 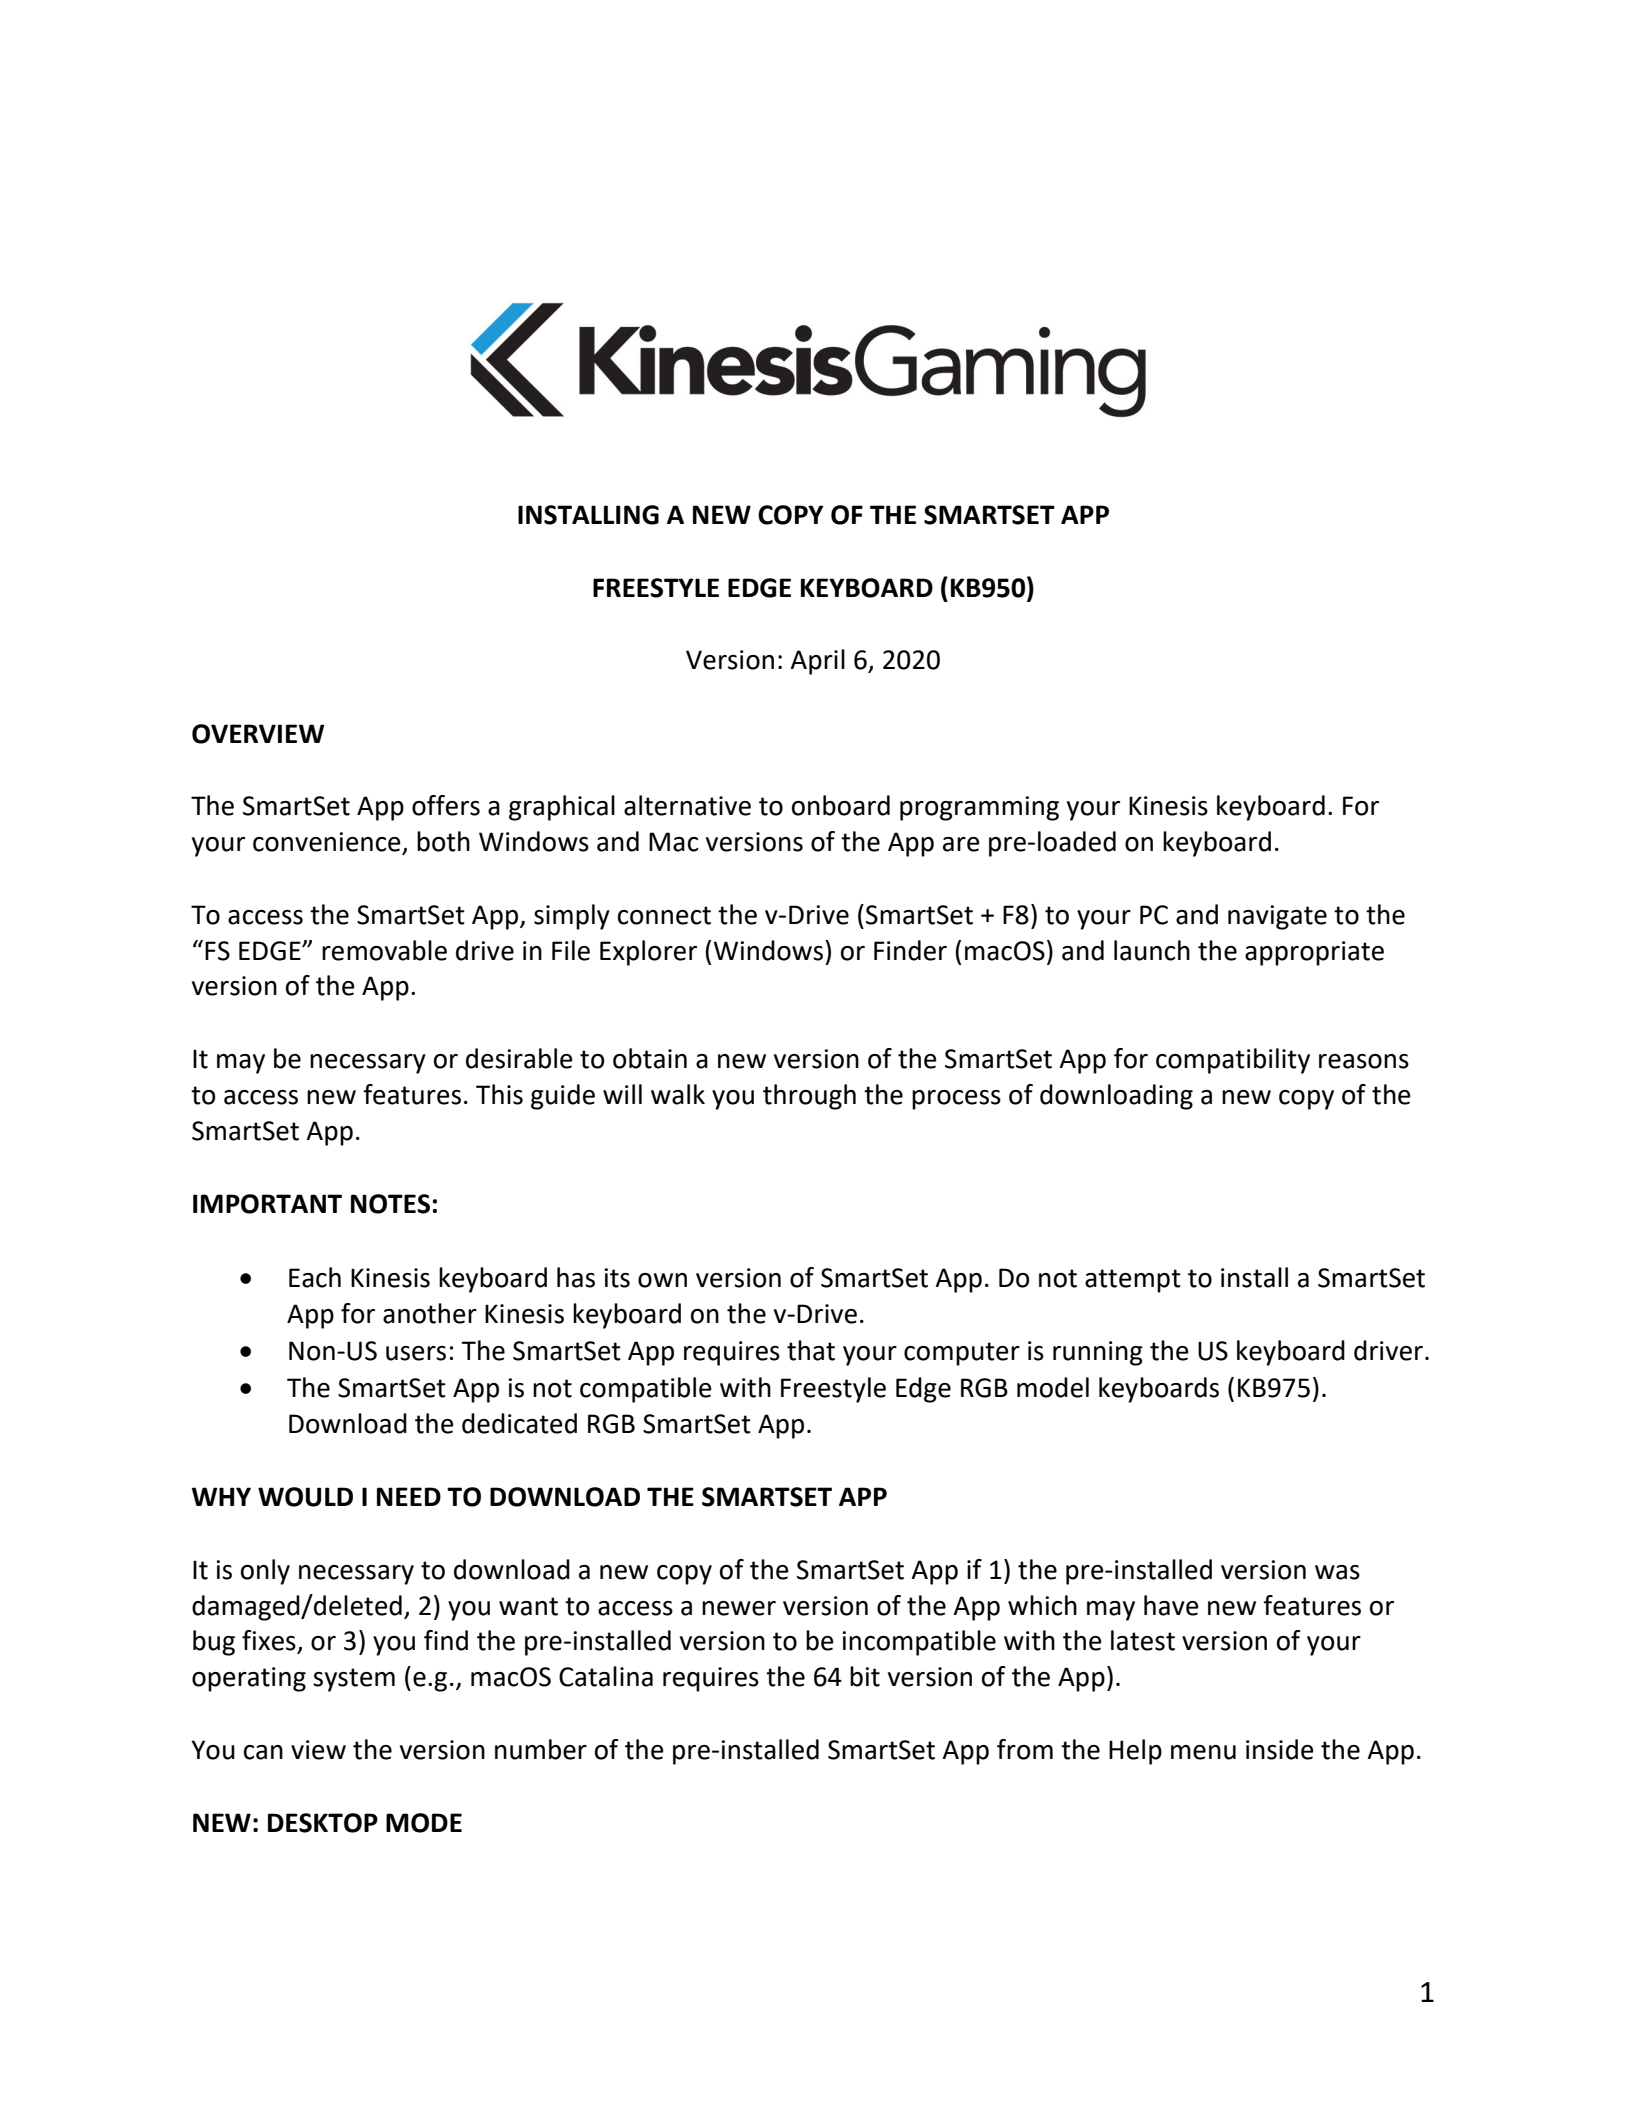 I want to click on April, so click(x=817, y=662).
